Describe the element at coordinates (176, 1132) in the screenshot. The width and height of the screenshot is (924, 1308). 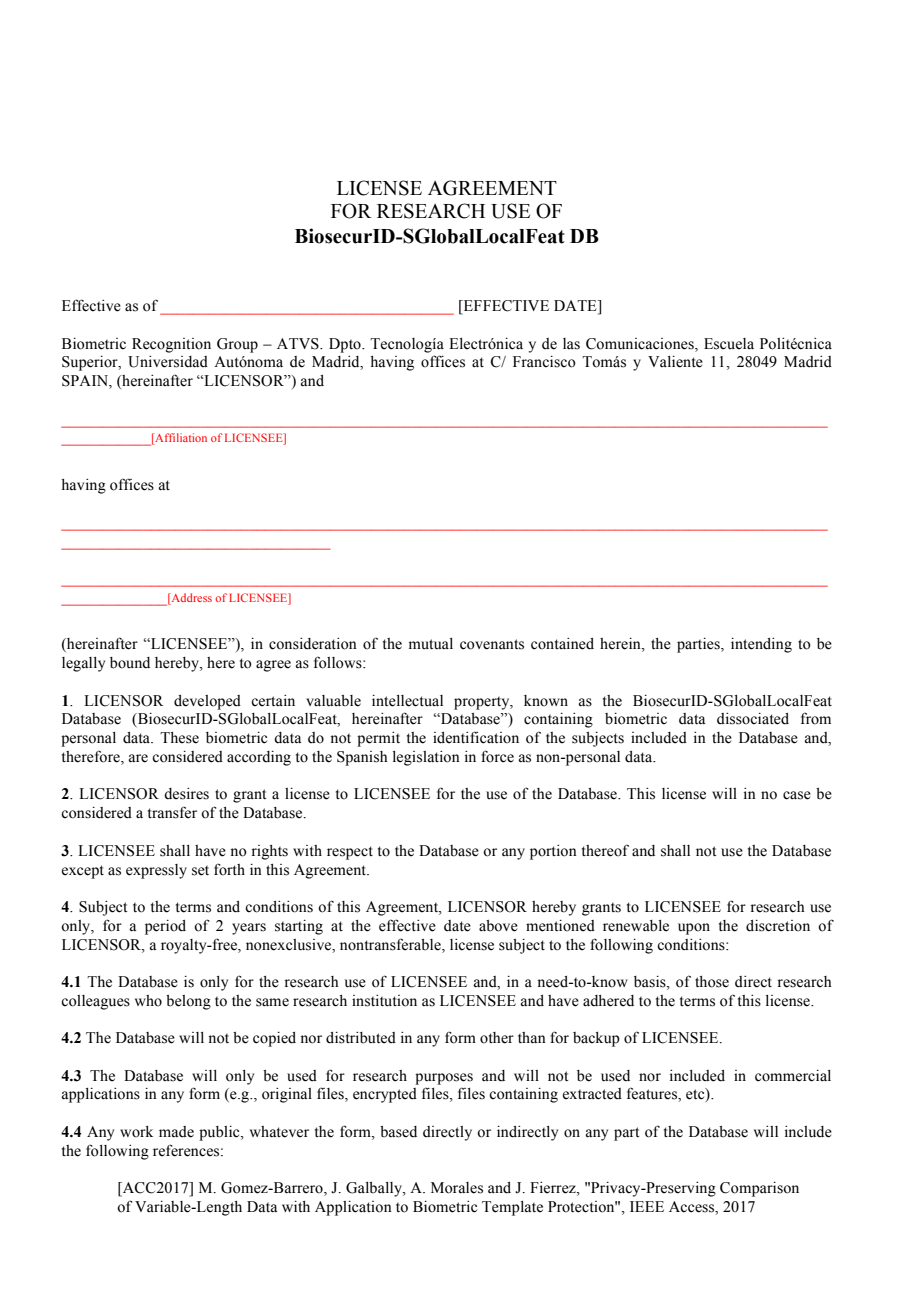
I see `made` at that location.
